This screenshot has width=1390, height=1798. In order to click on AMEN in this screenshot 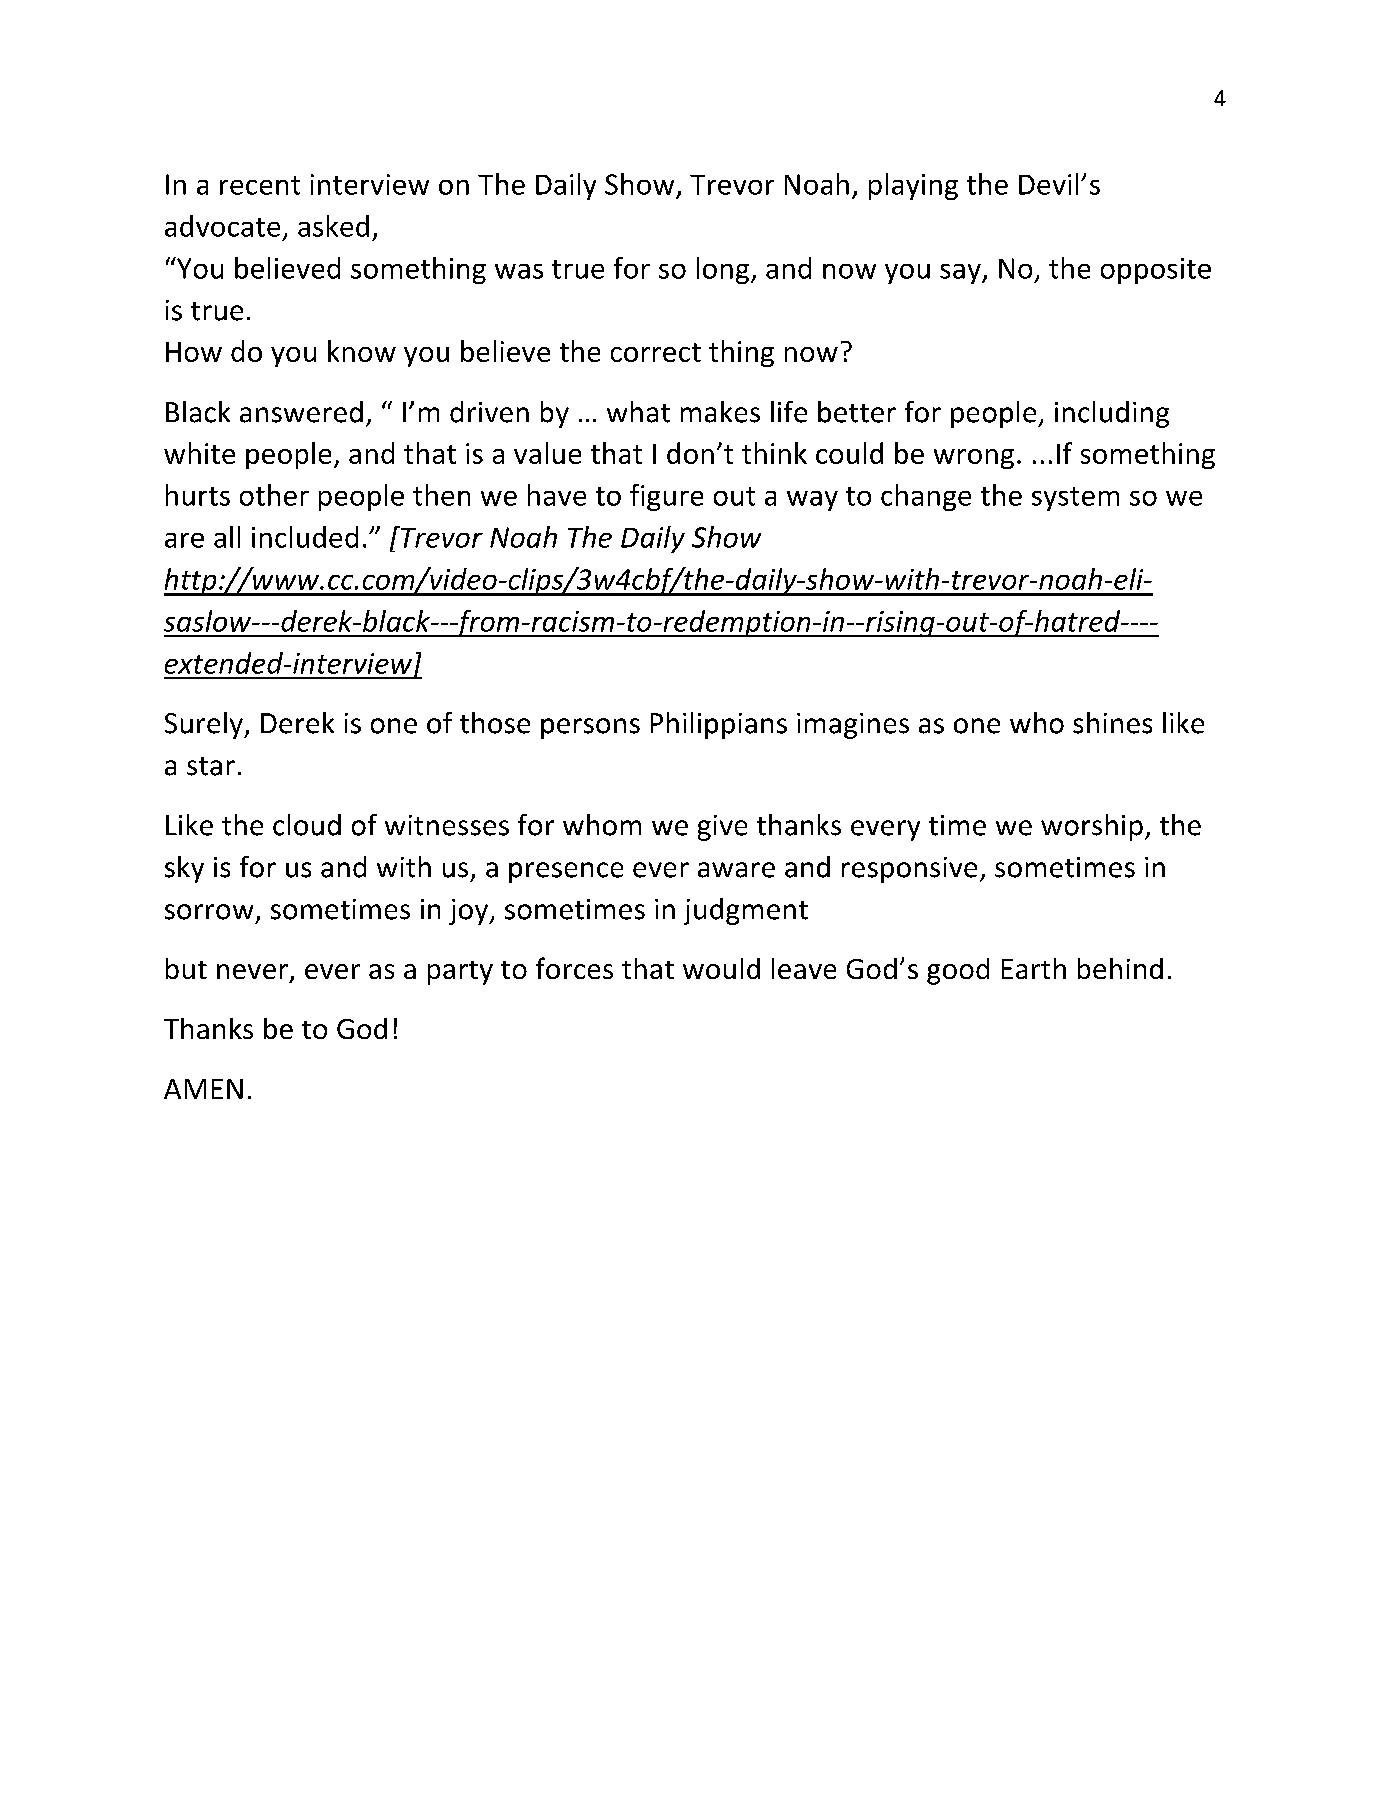, I will do `click(203, 1089)`.
